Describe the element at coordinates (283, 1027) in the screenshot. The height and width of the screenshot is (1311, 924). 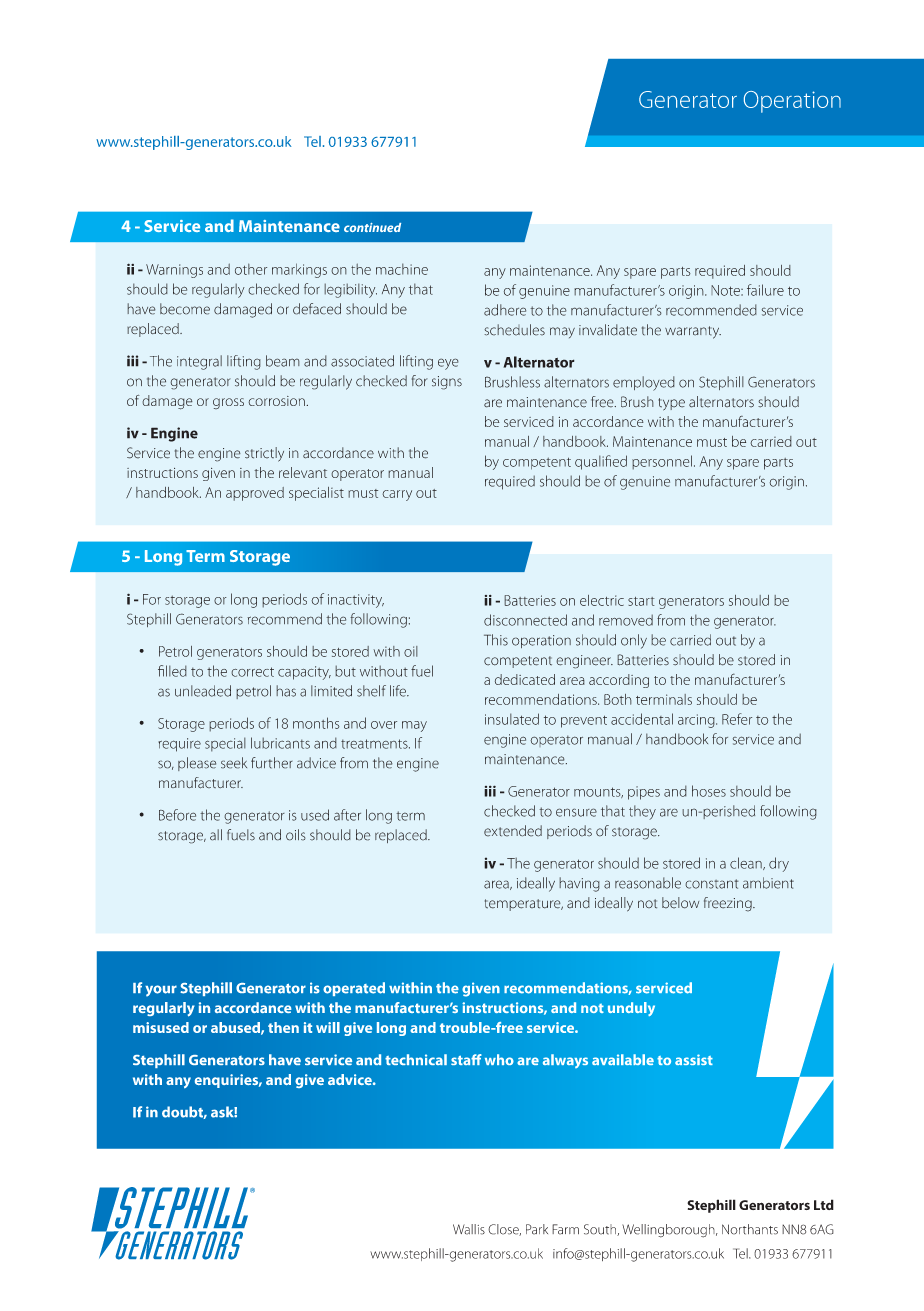
I see `then` at that location.
